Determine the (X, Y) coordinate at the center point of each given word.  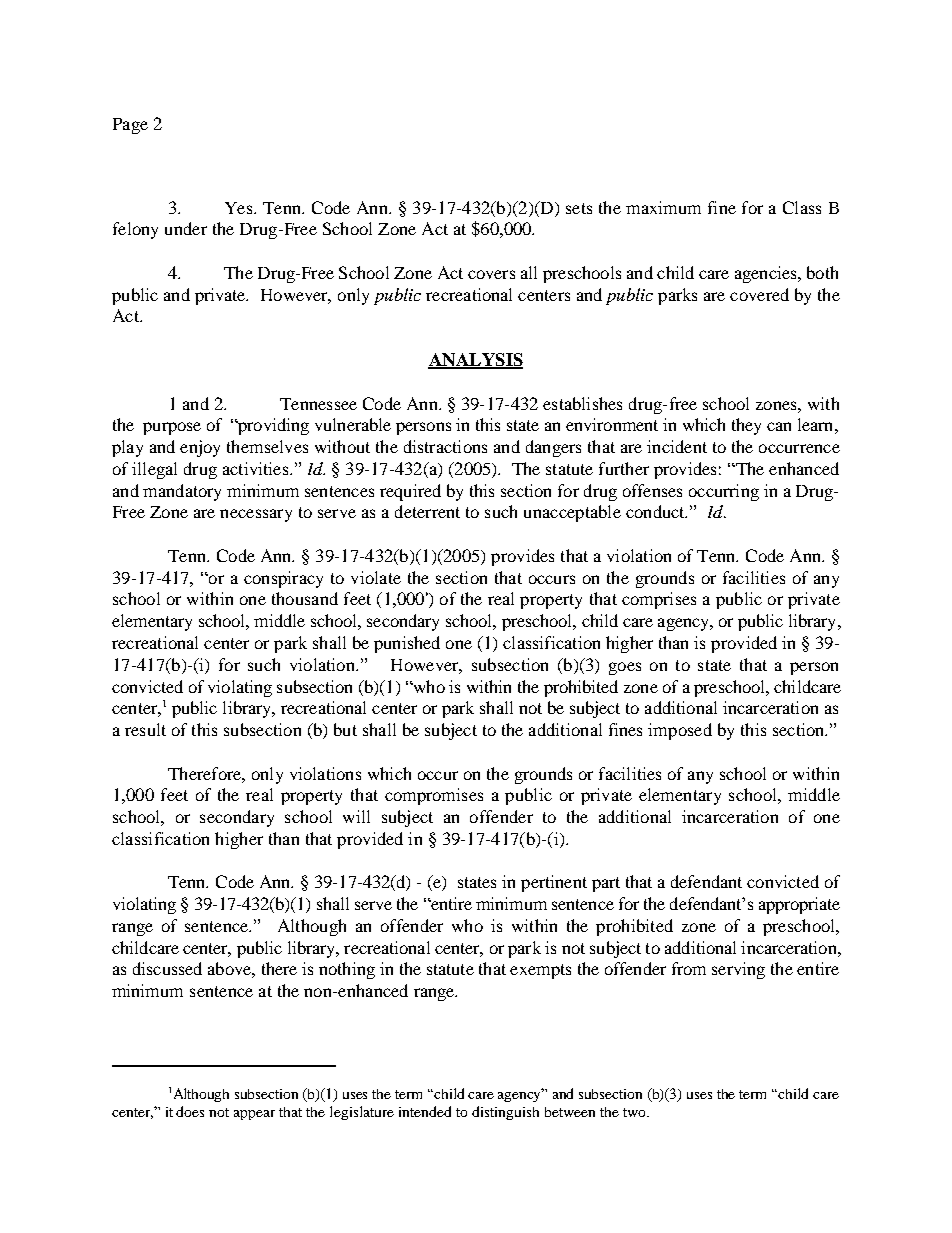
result (145, 729)
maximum (663, 207)
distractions (445, 446)
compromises (434, 796)
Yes (240, 208)
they (746, 426)
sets (579, 208)
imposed (680, 731)
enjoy (200, 448)
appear (254, 1115)
